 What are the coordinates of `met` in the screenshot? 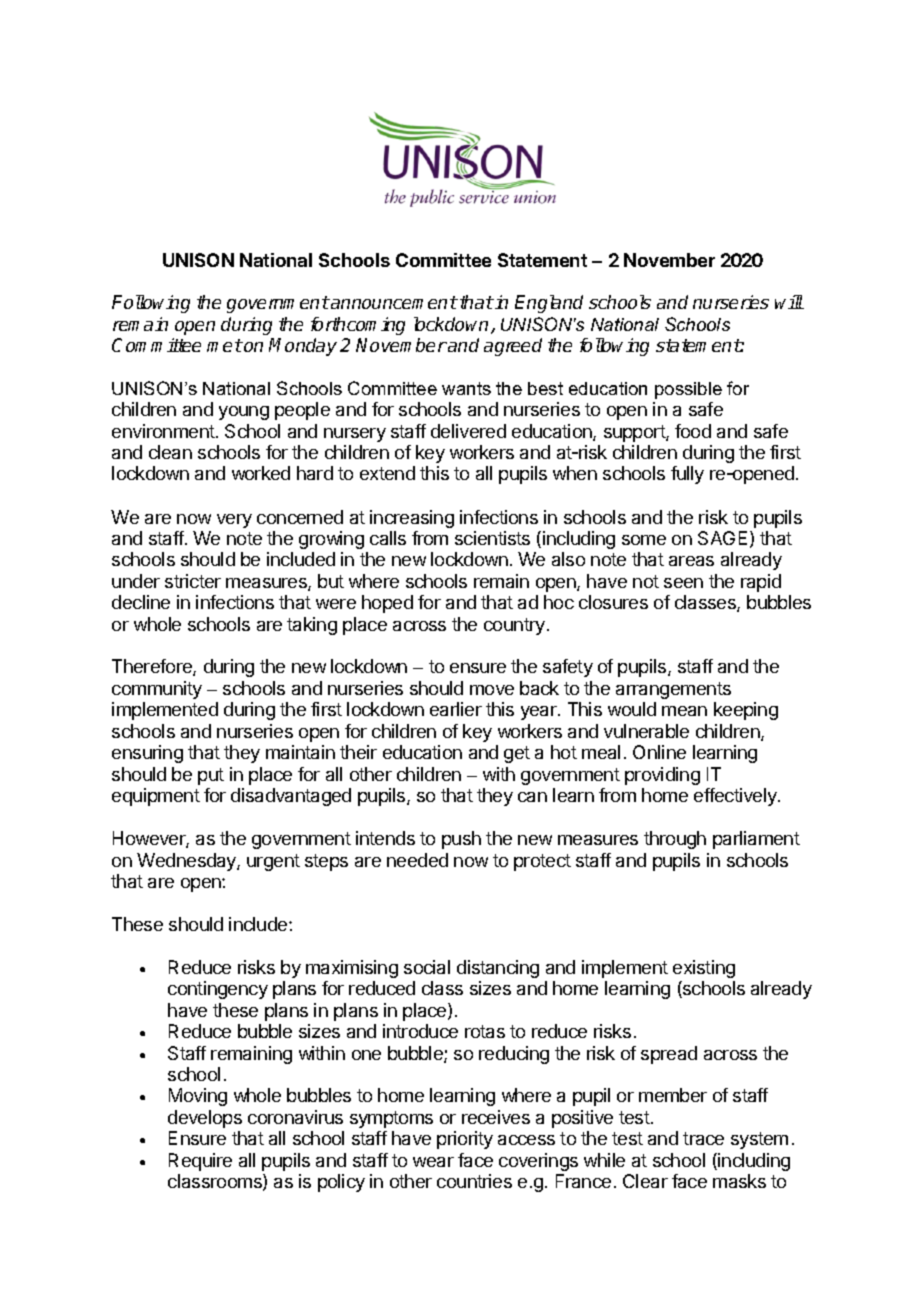 It's located at (225, 345).
